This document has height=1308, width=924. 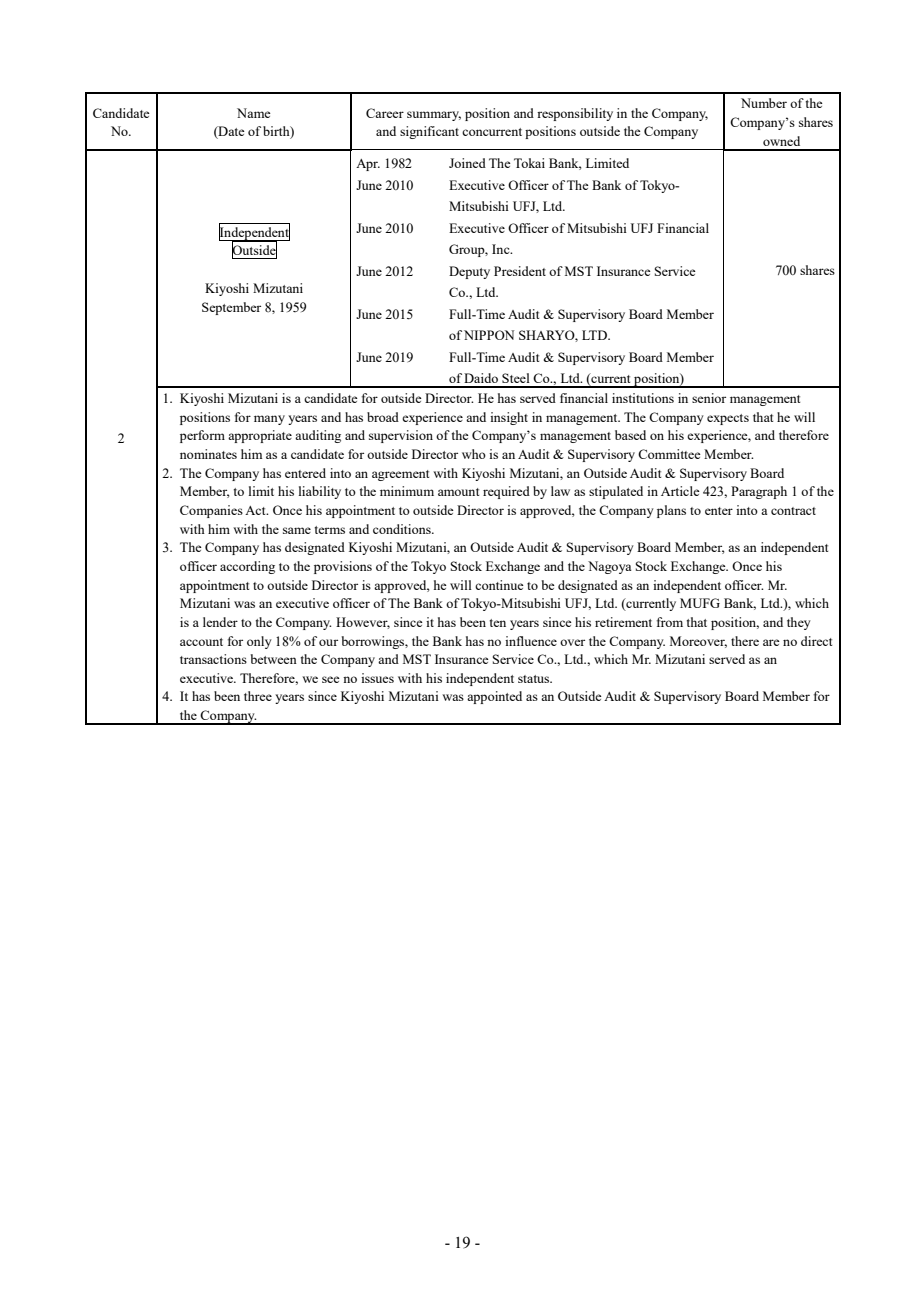 What do you see at coordinates (506, 492) in the document?
I see `required` at bounding box center [506, 492].
